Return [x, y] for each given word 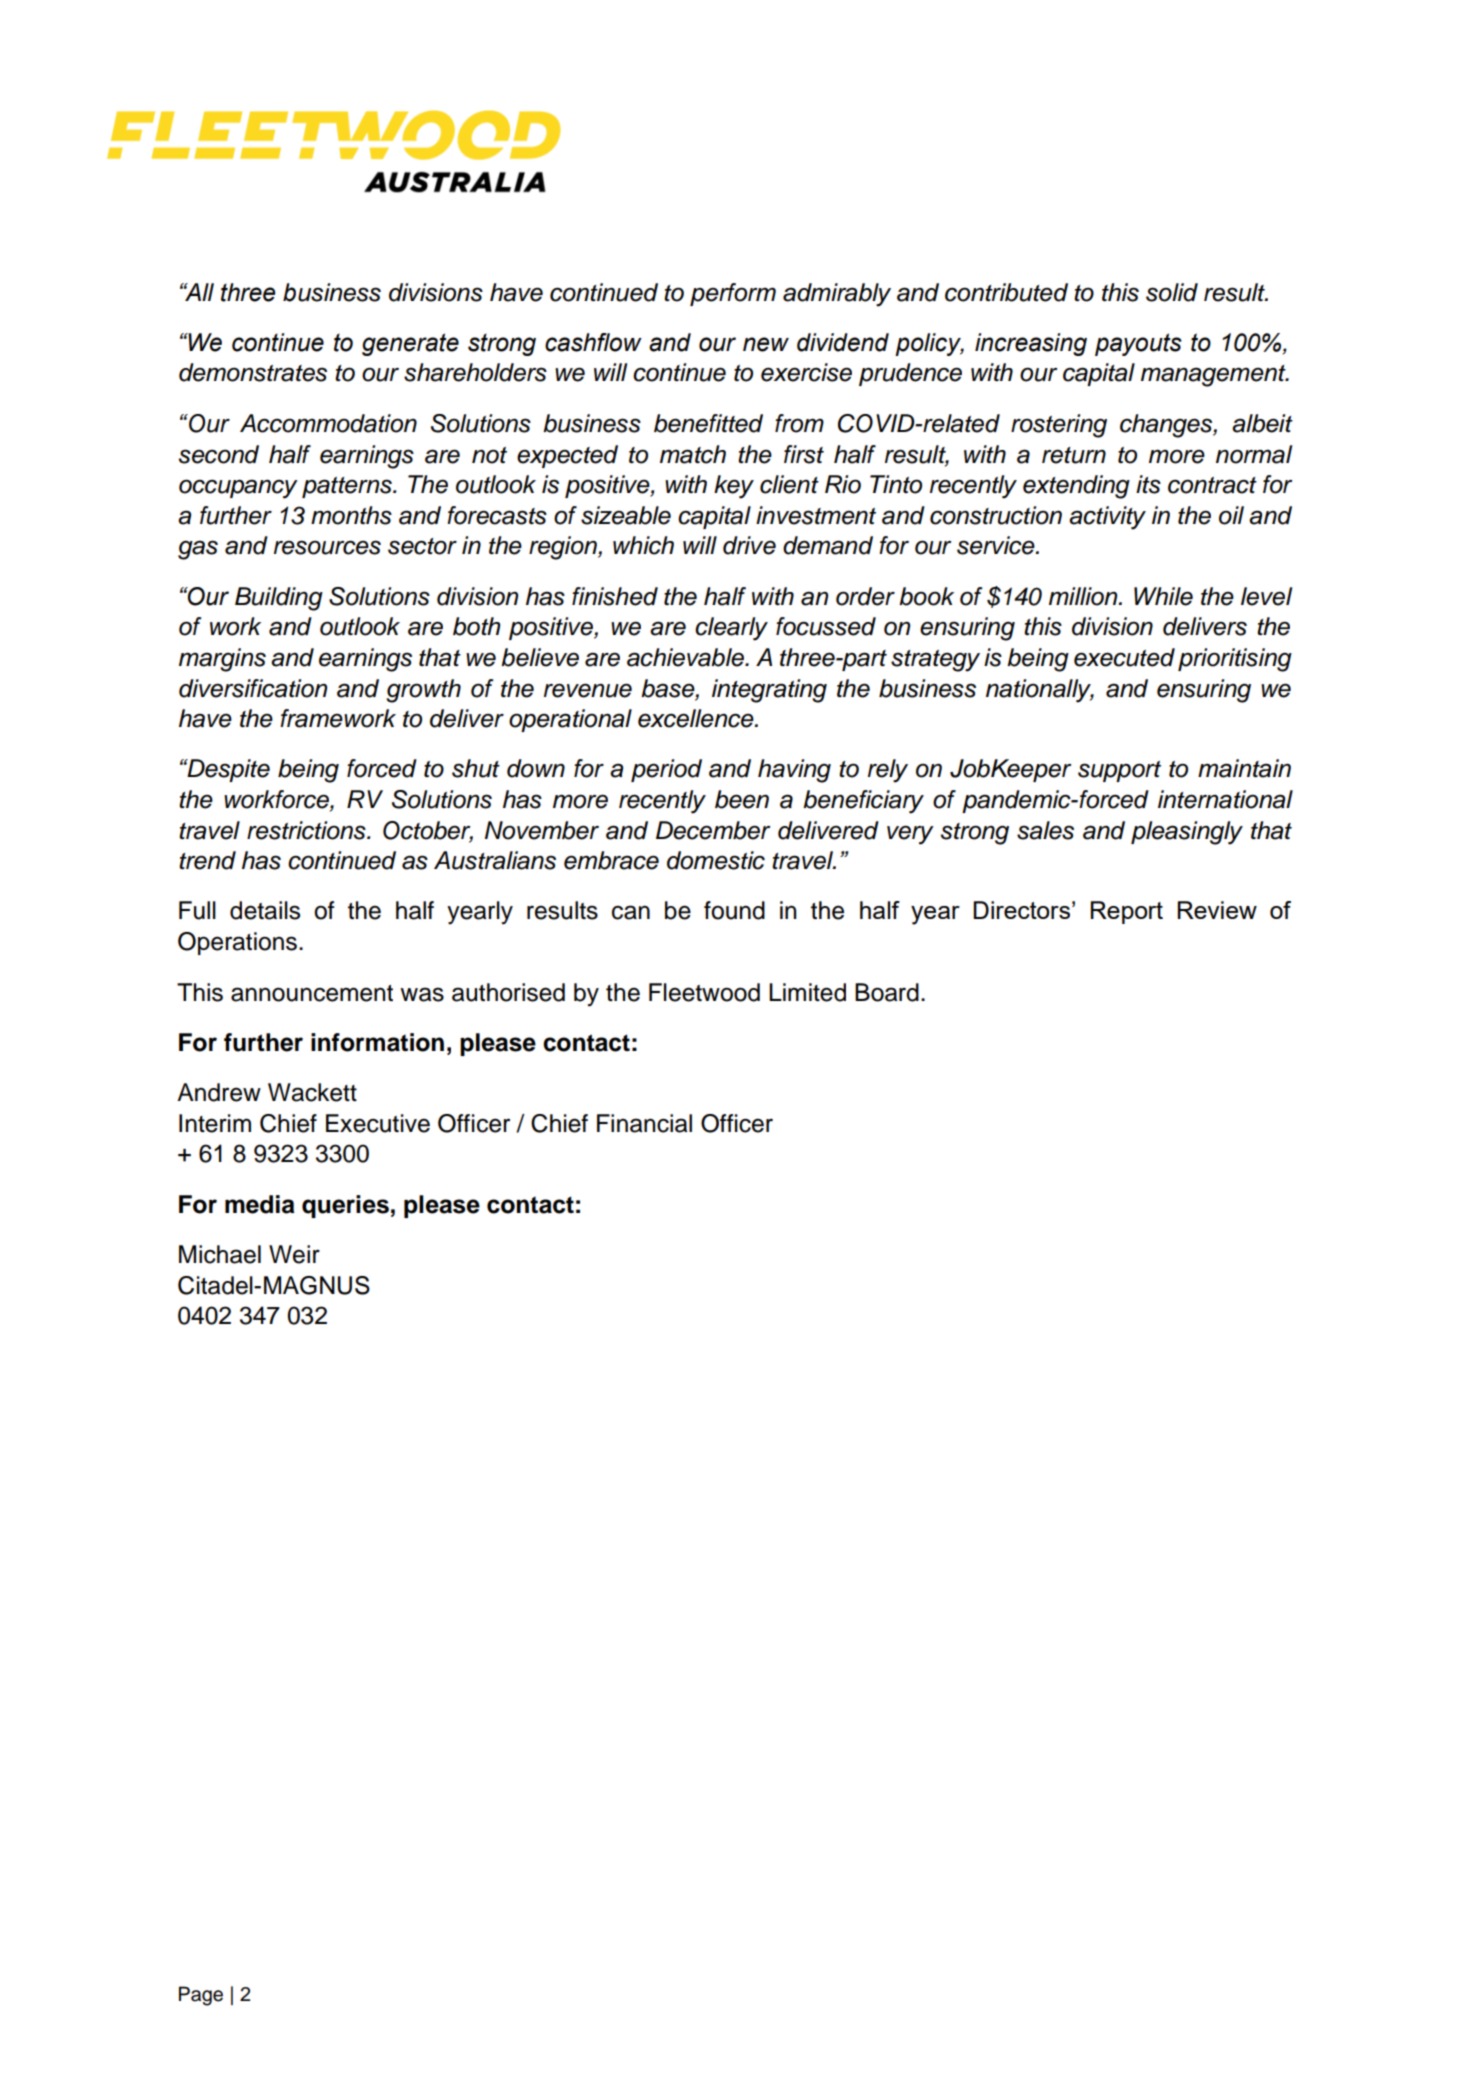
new [766, 344]
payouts [1138, 344]
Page [201, 1996]
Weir [294, 1254]
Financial [644, 1123]
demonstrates [253, 372]
